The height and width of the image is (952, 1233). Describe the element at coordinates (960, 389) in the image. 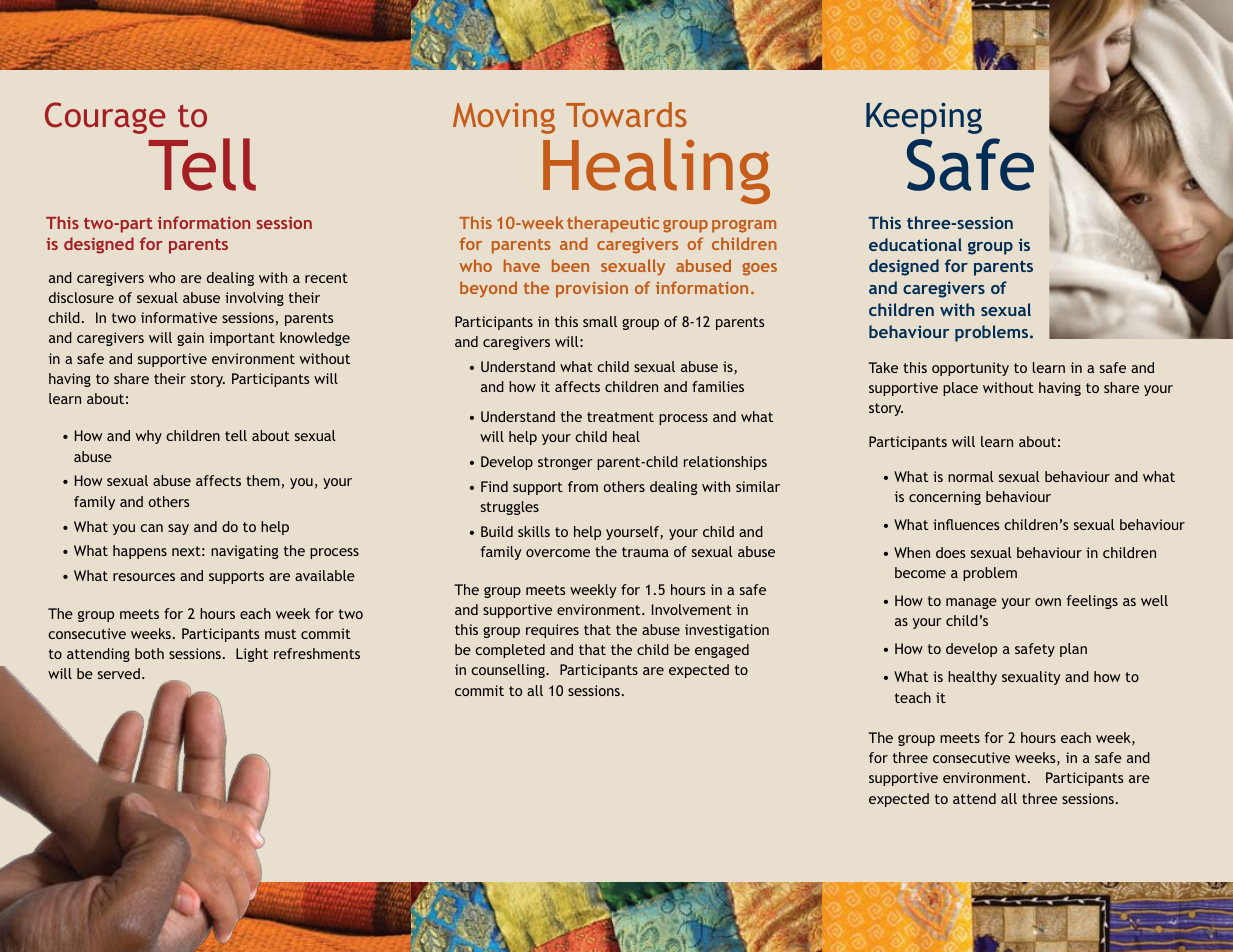

I see `place` at that location.
